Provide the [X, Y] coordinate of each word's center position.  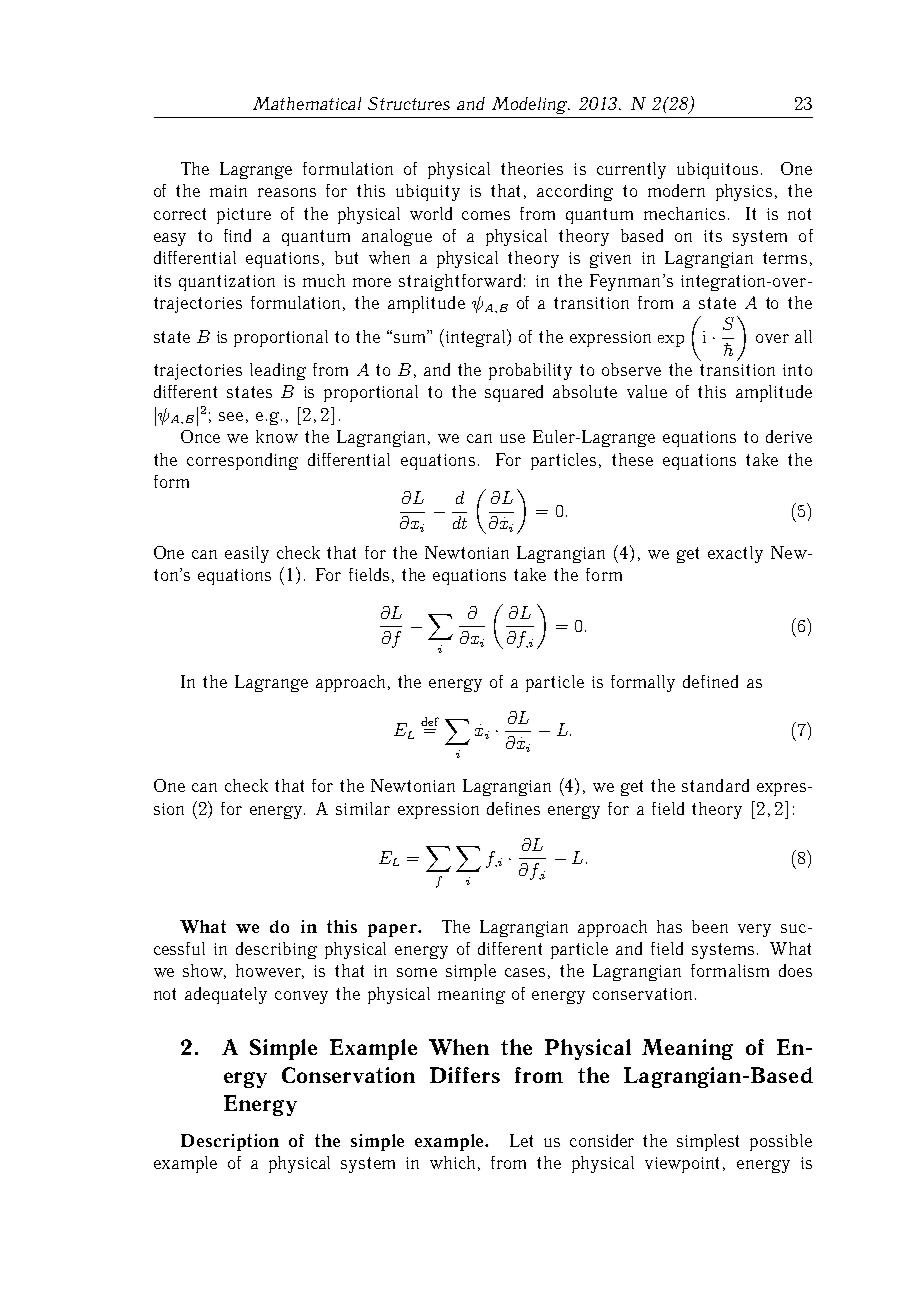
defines [513, 808]
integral [477, 338]
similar [363, 808]
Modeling [531, 105]
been [710, 926]
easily [247, 554]
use [512, 438]
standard [715, 785]
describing [276, 950]
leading [278, 371]
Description [230, 1142]
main [228, 191]
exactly [735, 554]
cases [525, 972]
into [797, 370]
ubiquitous [717, 170]
